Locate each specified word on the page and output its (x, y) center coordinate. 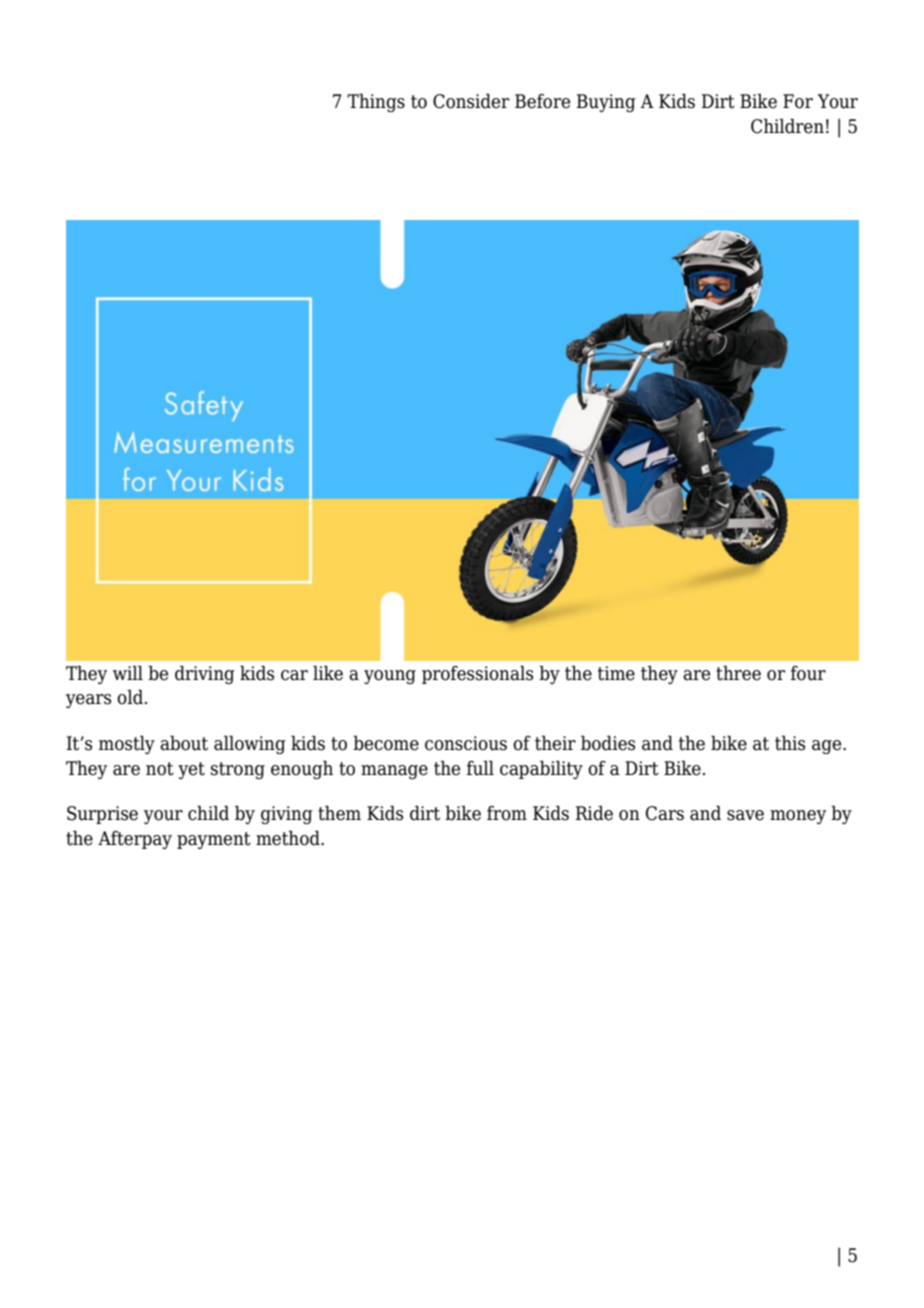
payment (214, 840)
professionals (477, 674)
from (507, 813)
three (738, 673)
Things (376, 102)
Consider (471, 101)
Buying (606, 103)
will (128, 672)
